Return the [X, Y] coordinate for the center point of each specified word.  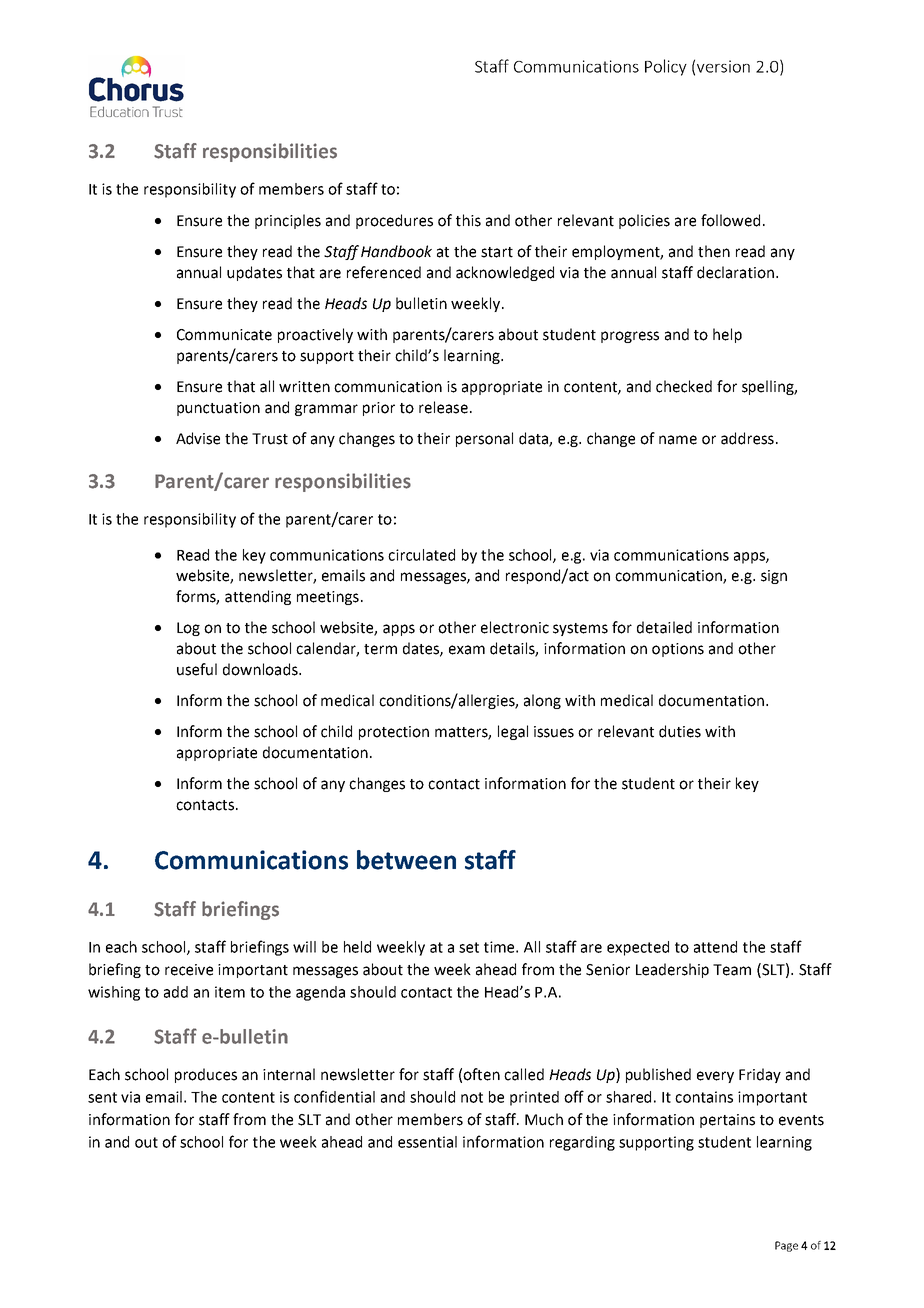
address [747, 438]
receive [189, 970]
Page [786, 1246]
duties [680, 731]
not [472, 1097]
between [406, 860]
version [723, 66]
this [468, 220]
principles [288, 221]
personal [484, 439]
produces [206, 1075]
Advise [198, 438]
